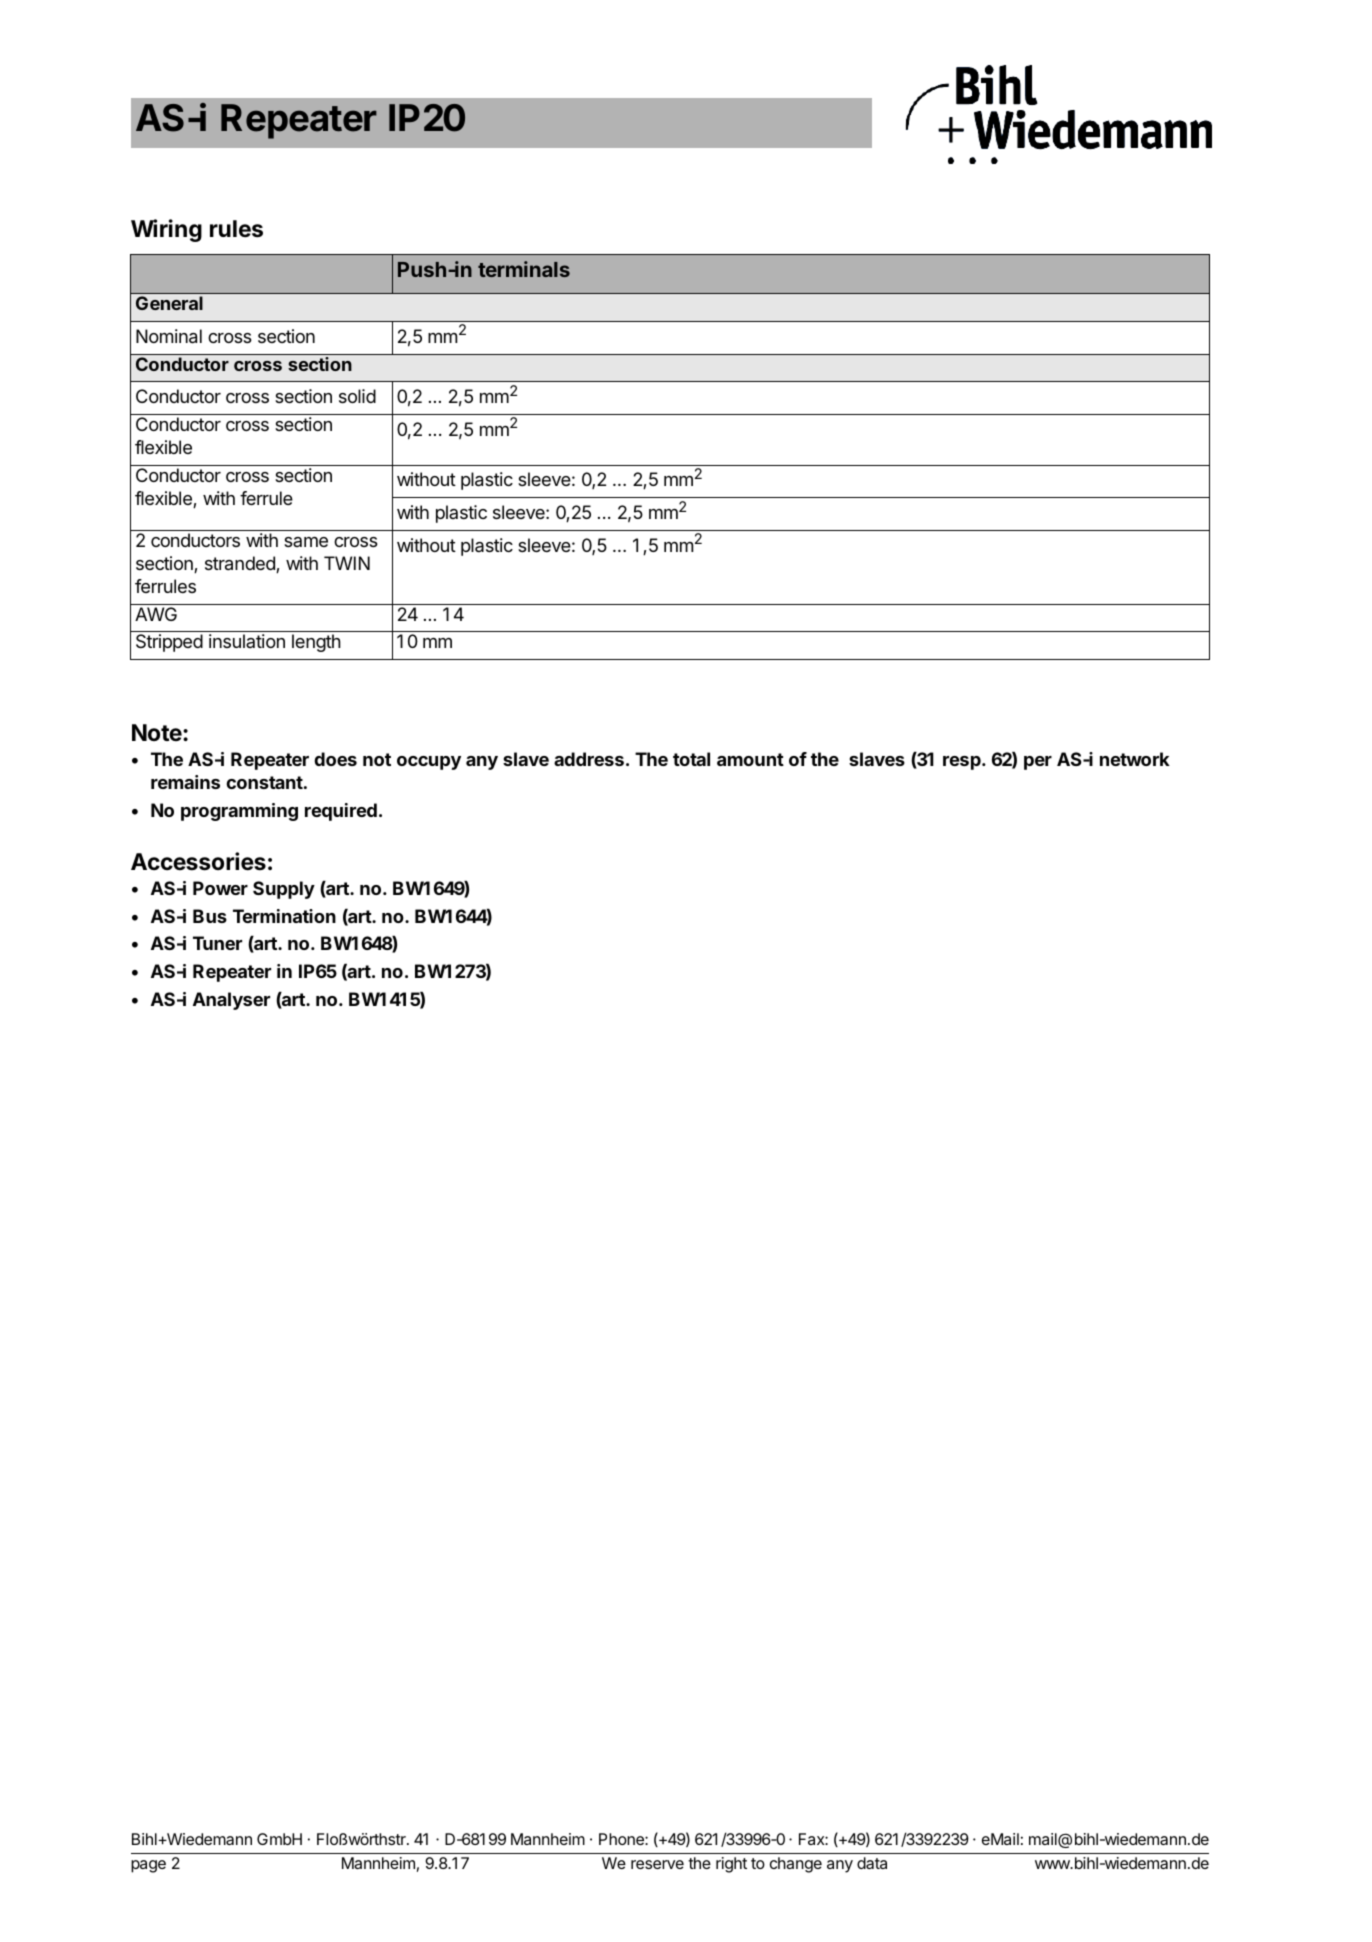  Describe the element at coordinates (231, 1001) in the screenshot. I see `Analyser` at that location.
